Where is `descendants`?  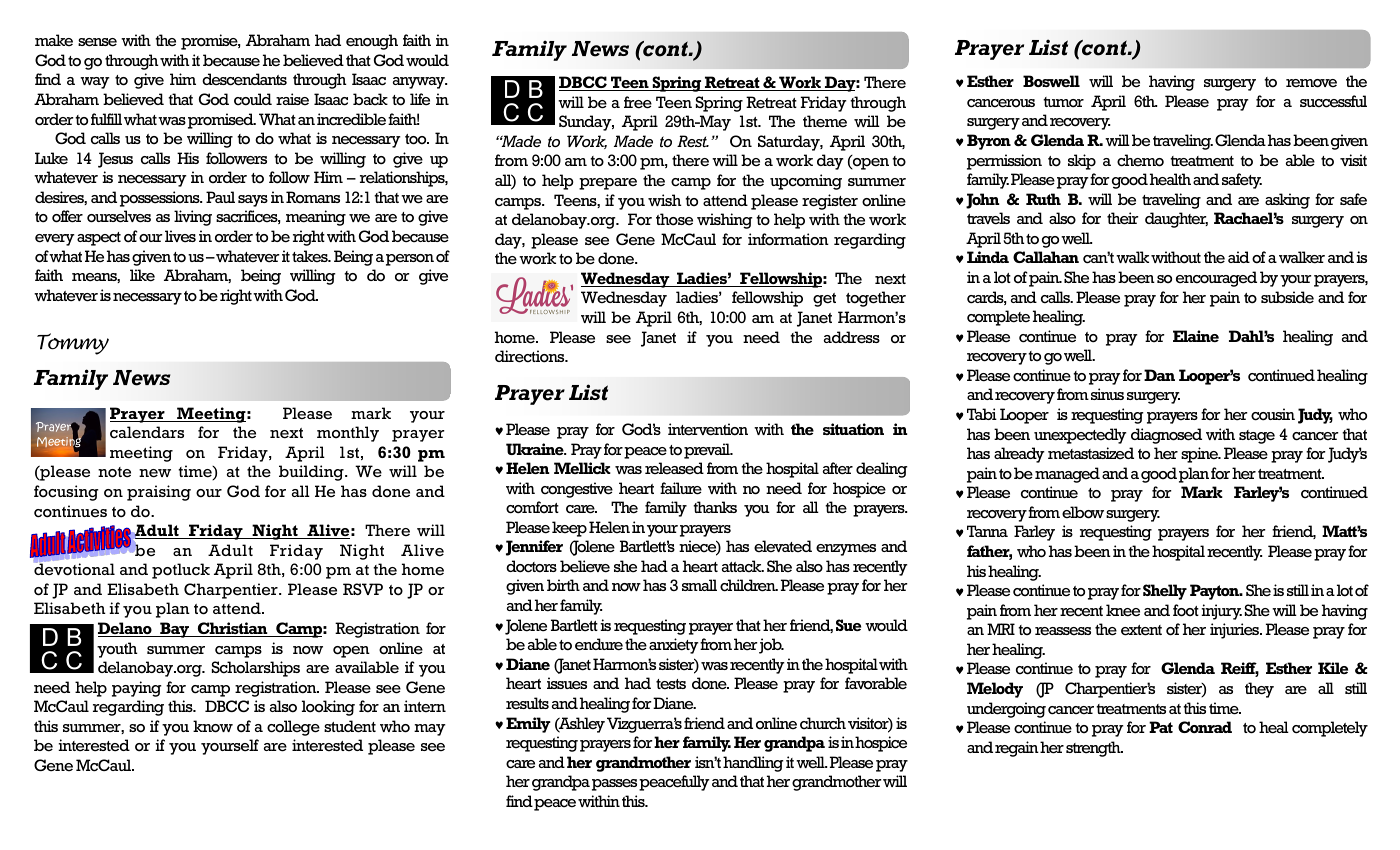 descendants is located at coordinates (244, 79).
